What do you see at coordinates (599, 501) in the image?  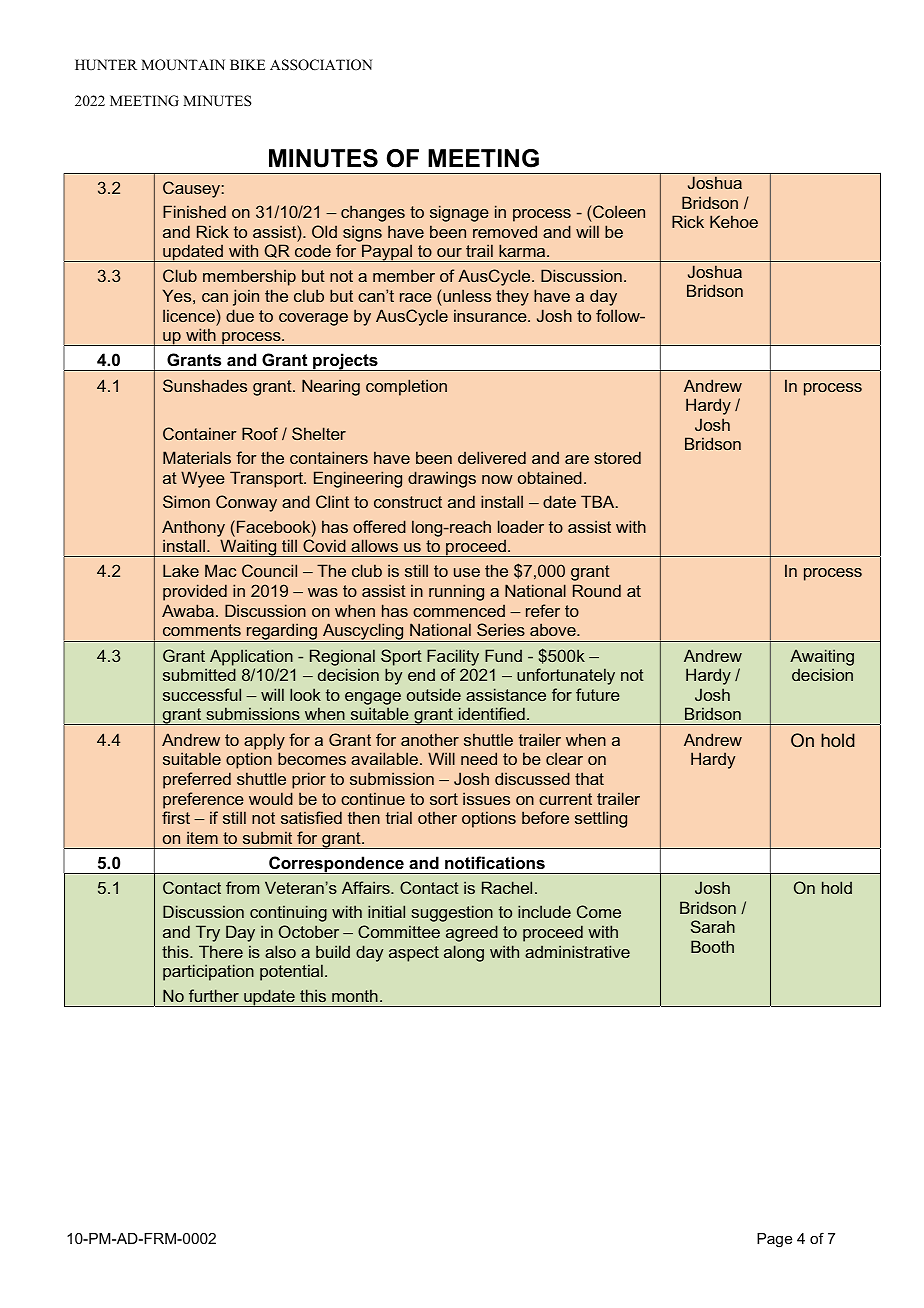 I see `TBA` at bounding box center [599, 501].
